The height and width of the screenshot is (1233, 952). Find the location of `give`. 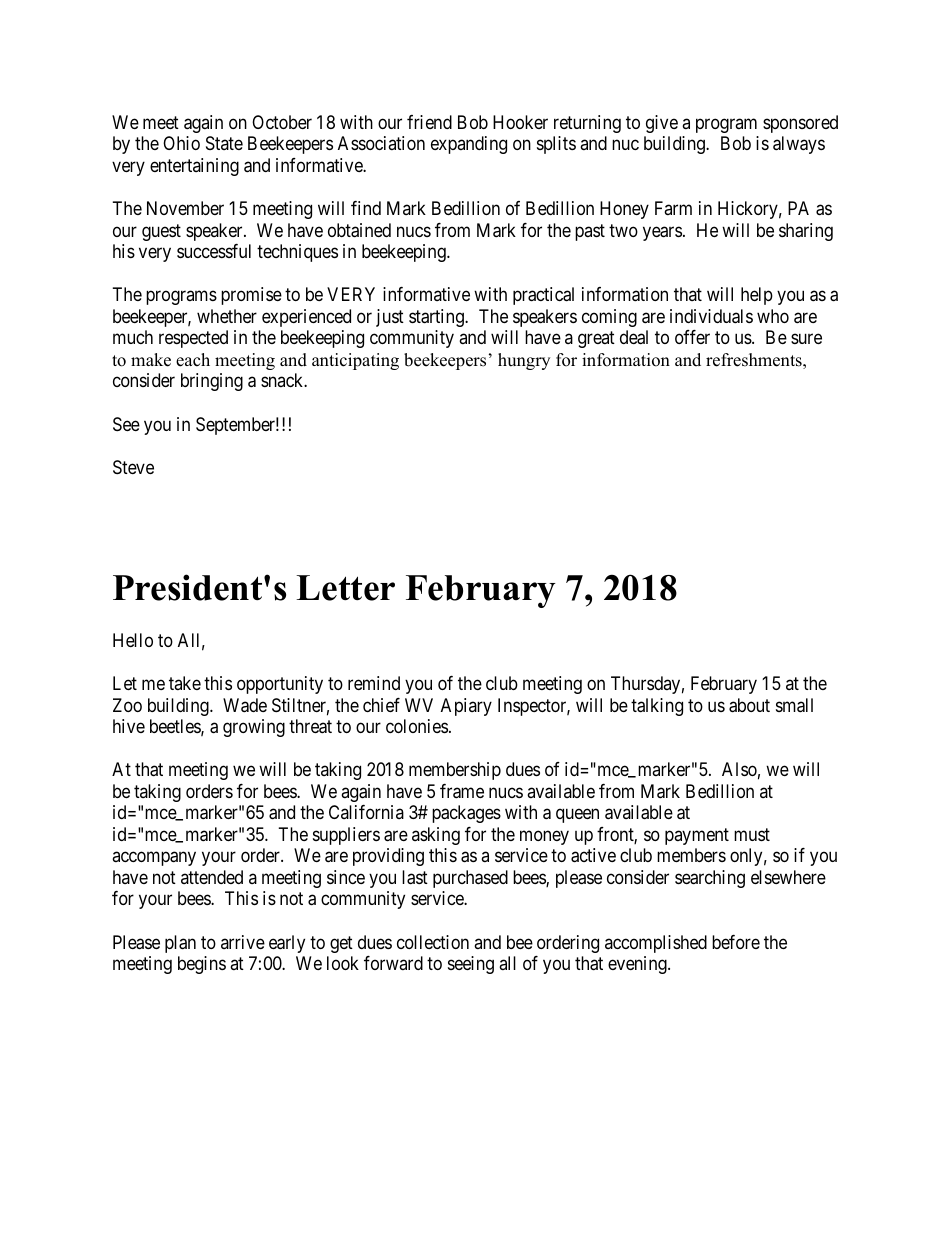

give is located at coordinates (662, 124).
